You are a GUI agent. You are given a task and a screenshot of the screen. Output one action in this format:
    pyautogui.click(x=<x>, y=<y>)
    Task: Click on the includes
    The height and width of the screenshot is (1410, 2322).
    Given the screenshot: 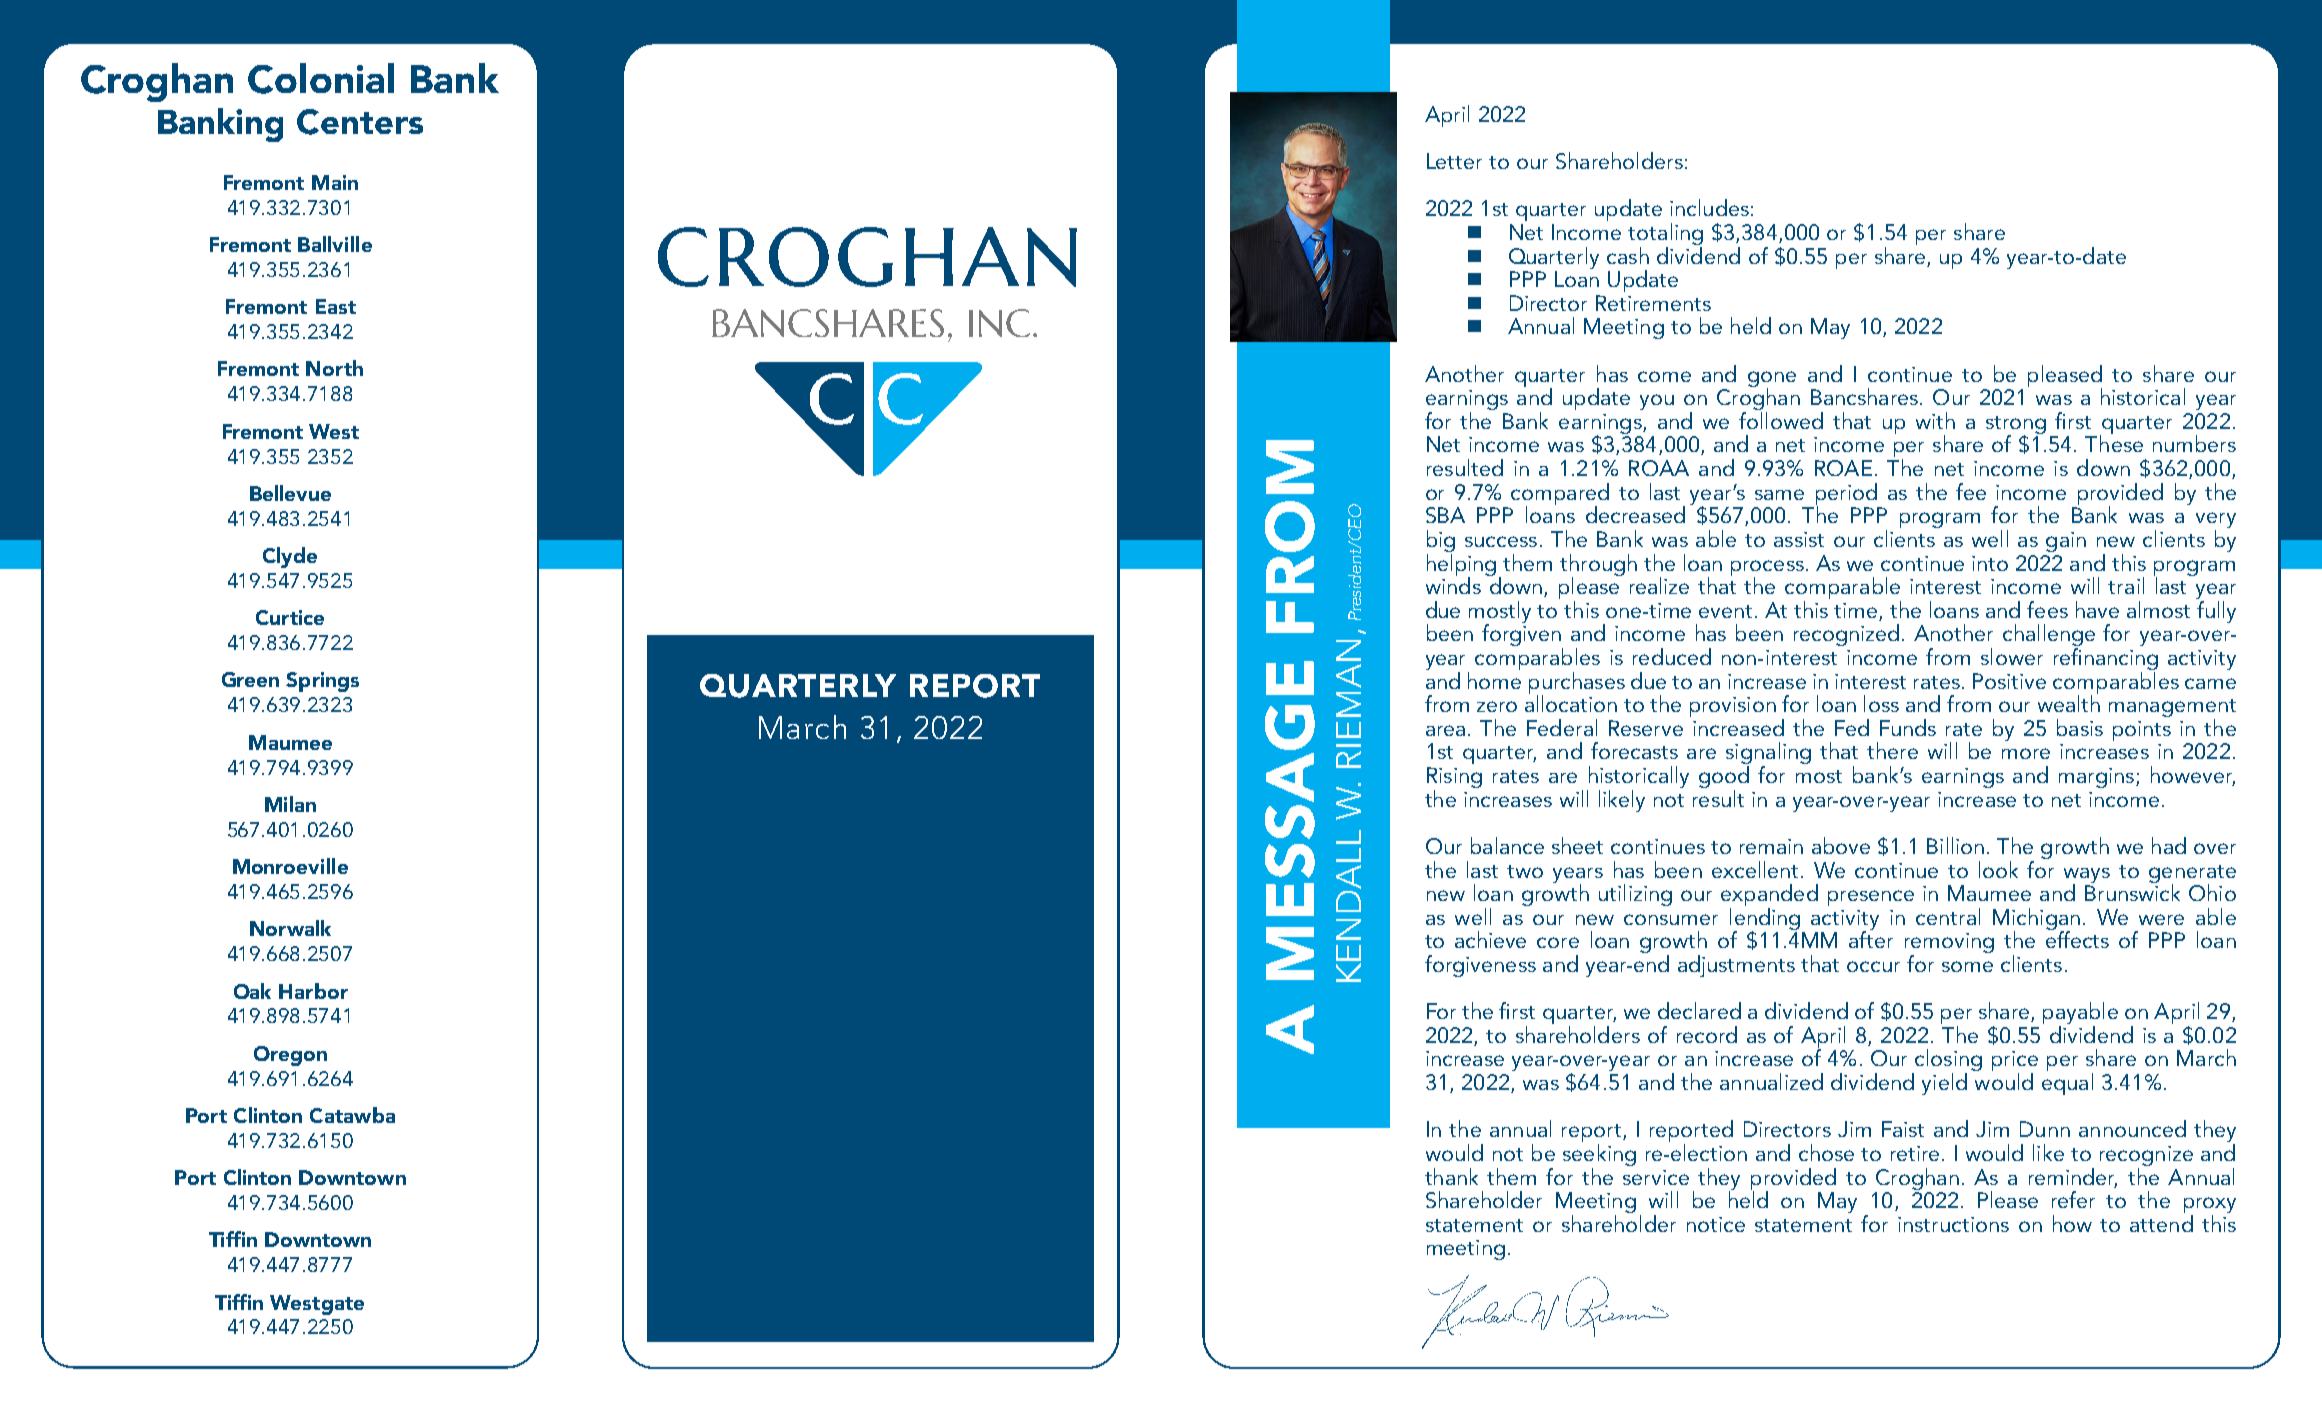 What is the action you would take?
    pyautogui.click(x=1709, y=207)
